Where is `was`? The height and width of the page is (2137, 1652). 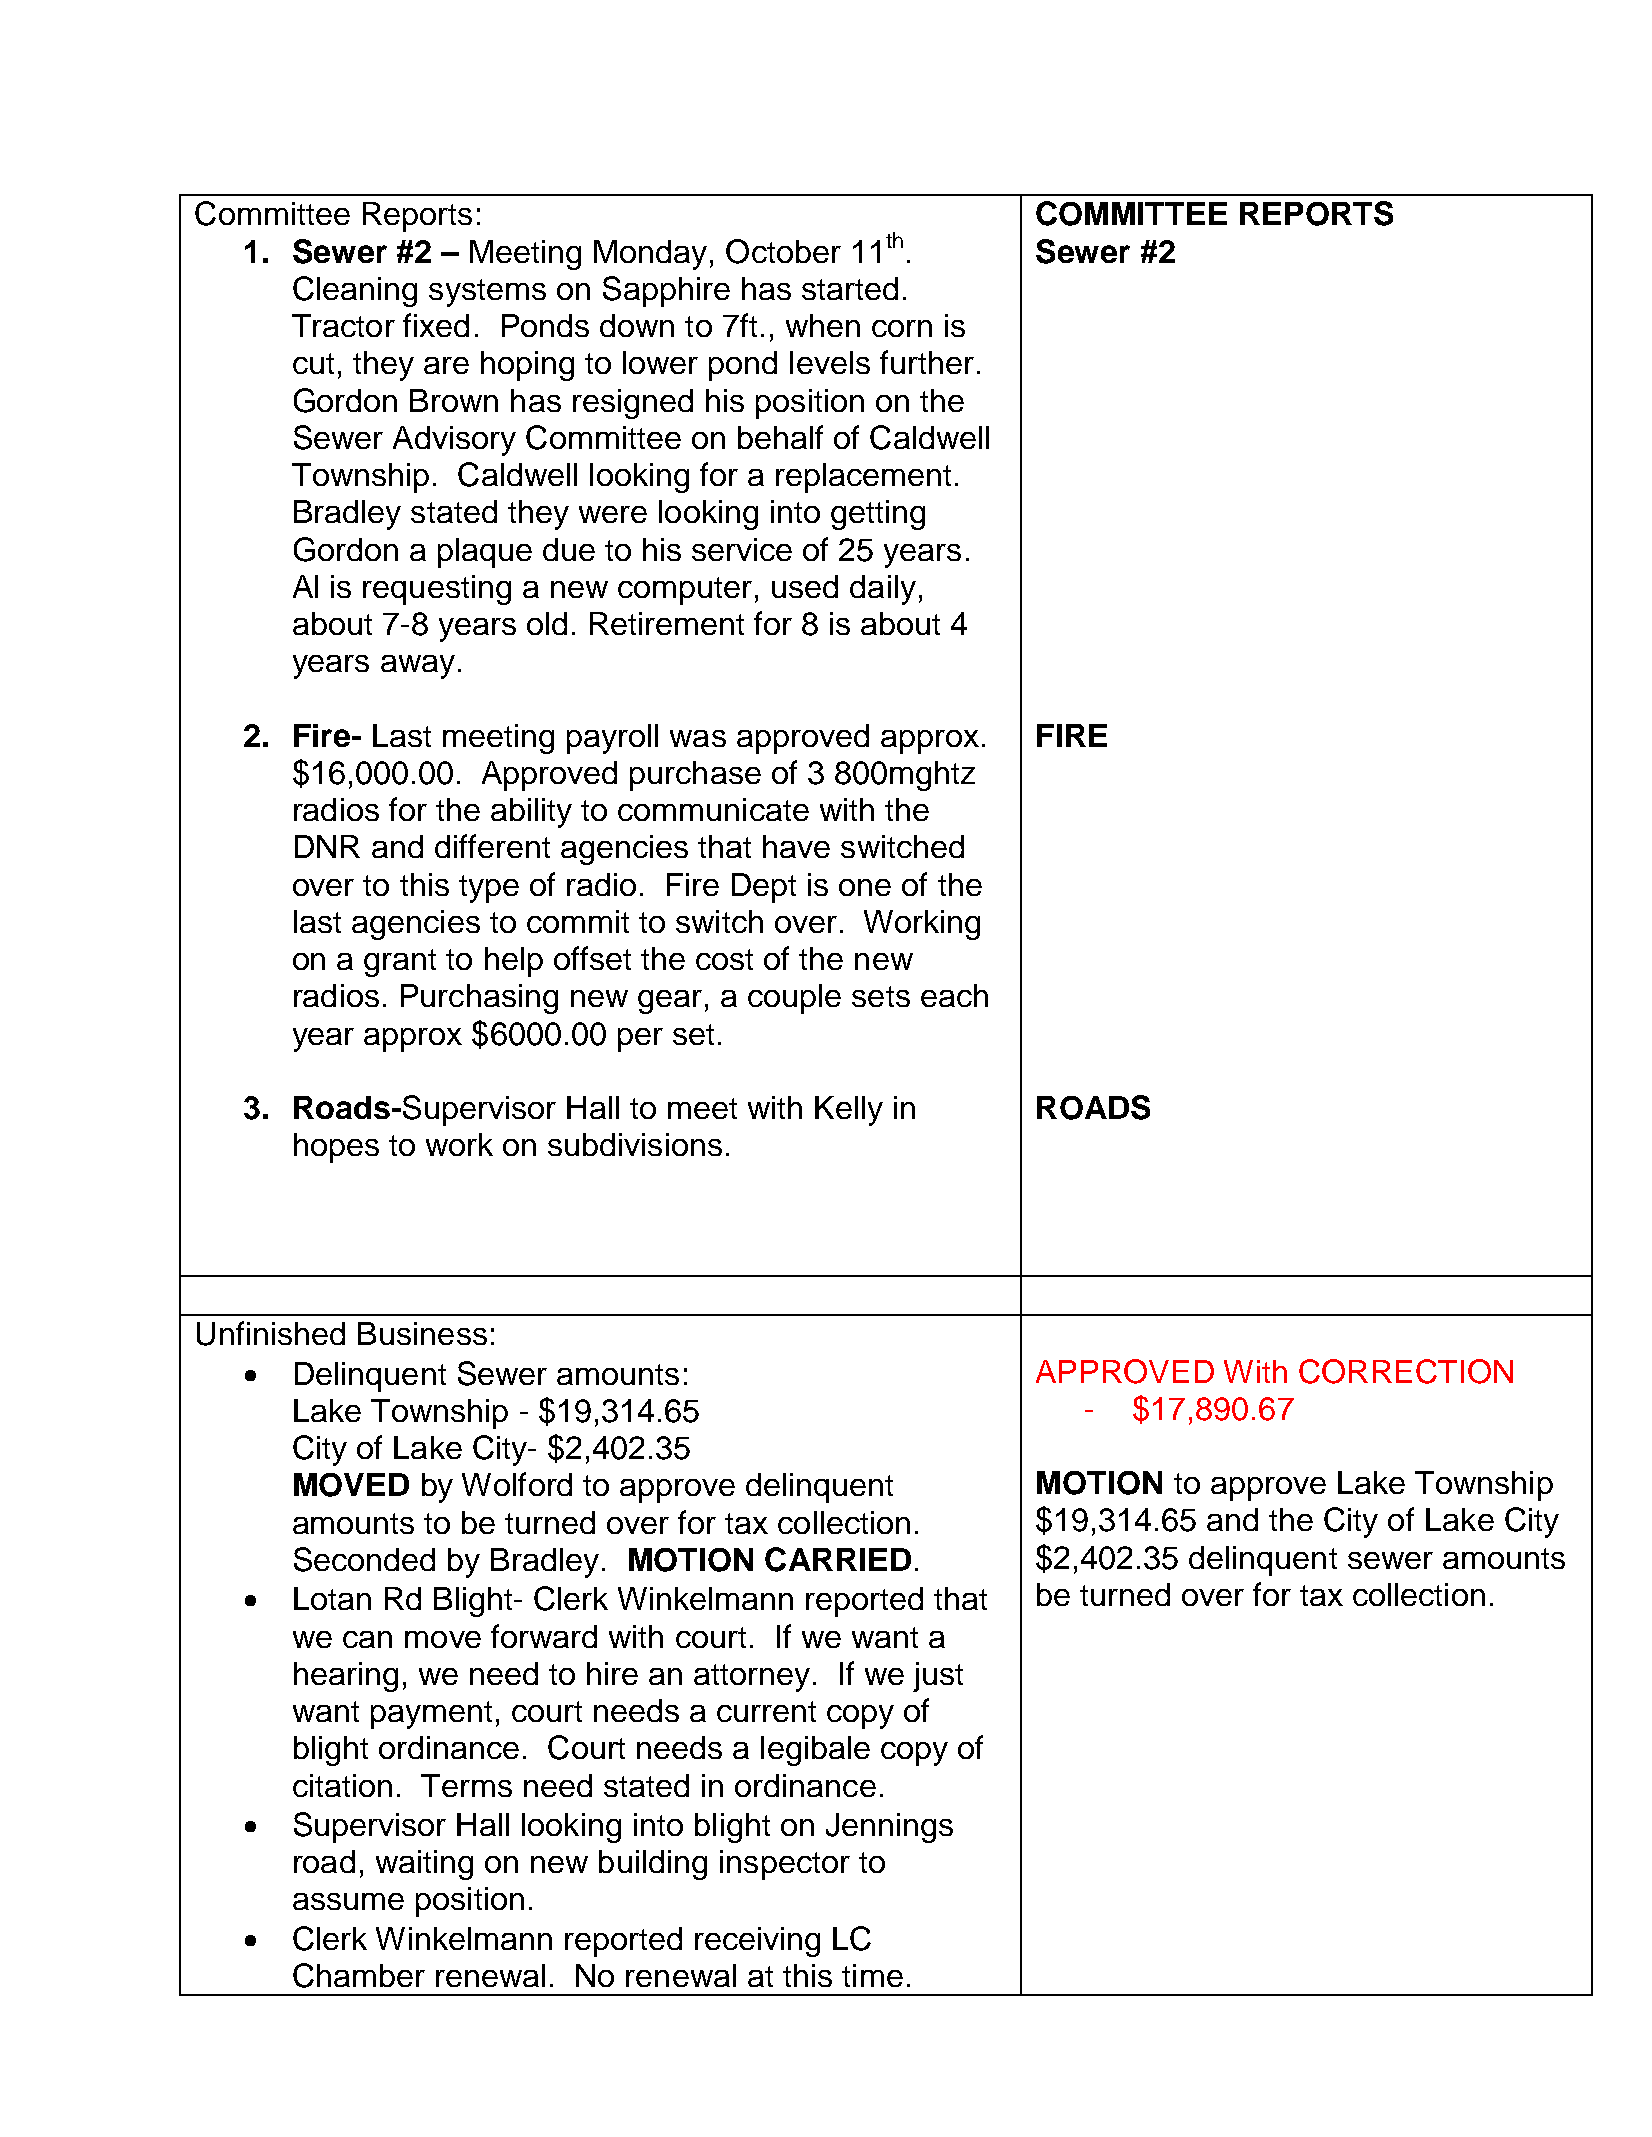 was is located at coordinates (698, 738).
